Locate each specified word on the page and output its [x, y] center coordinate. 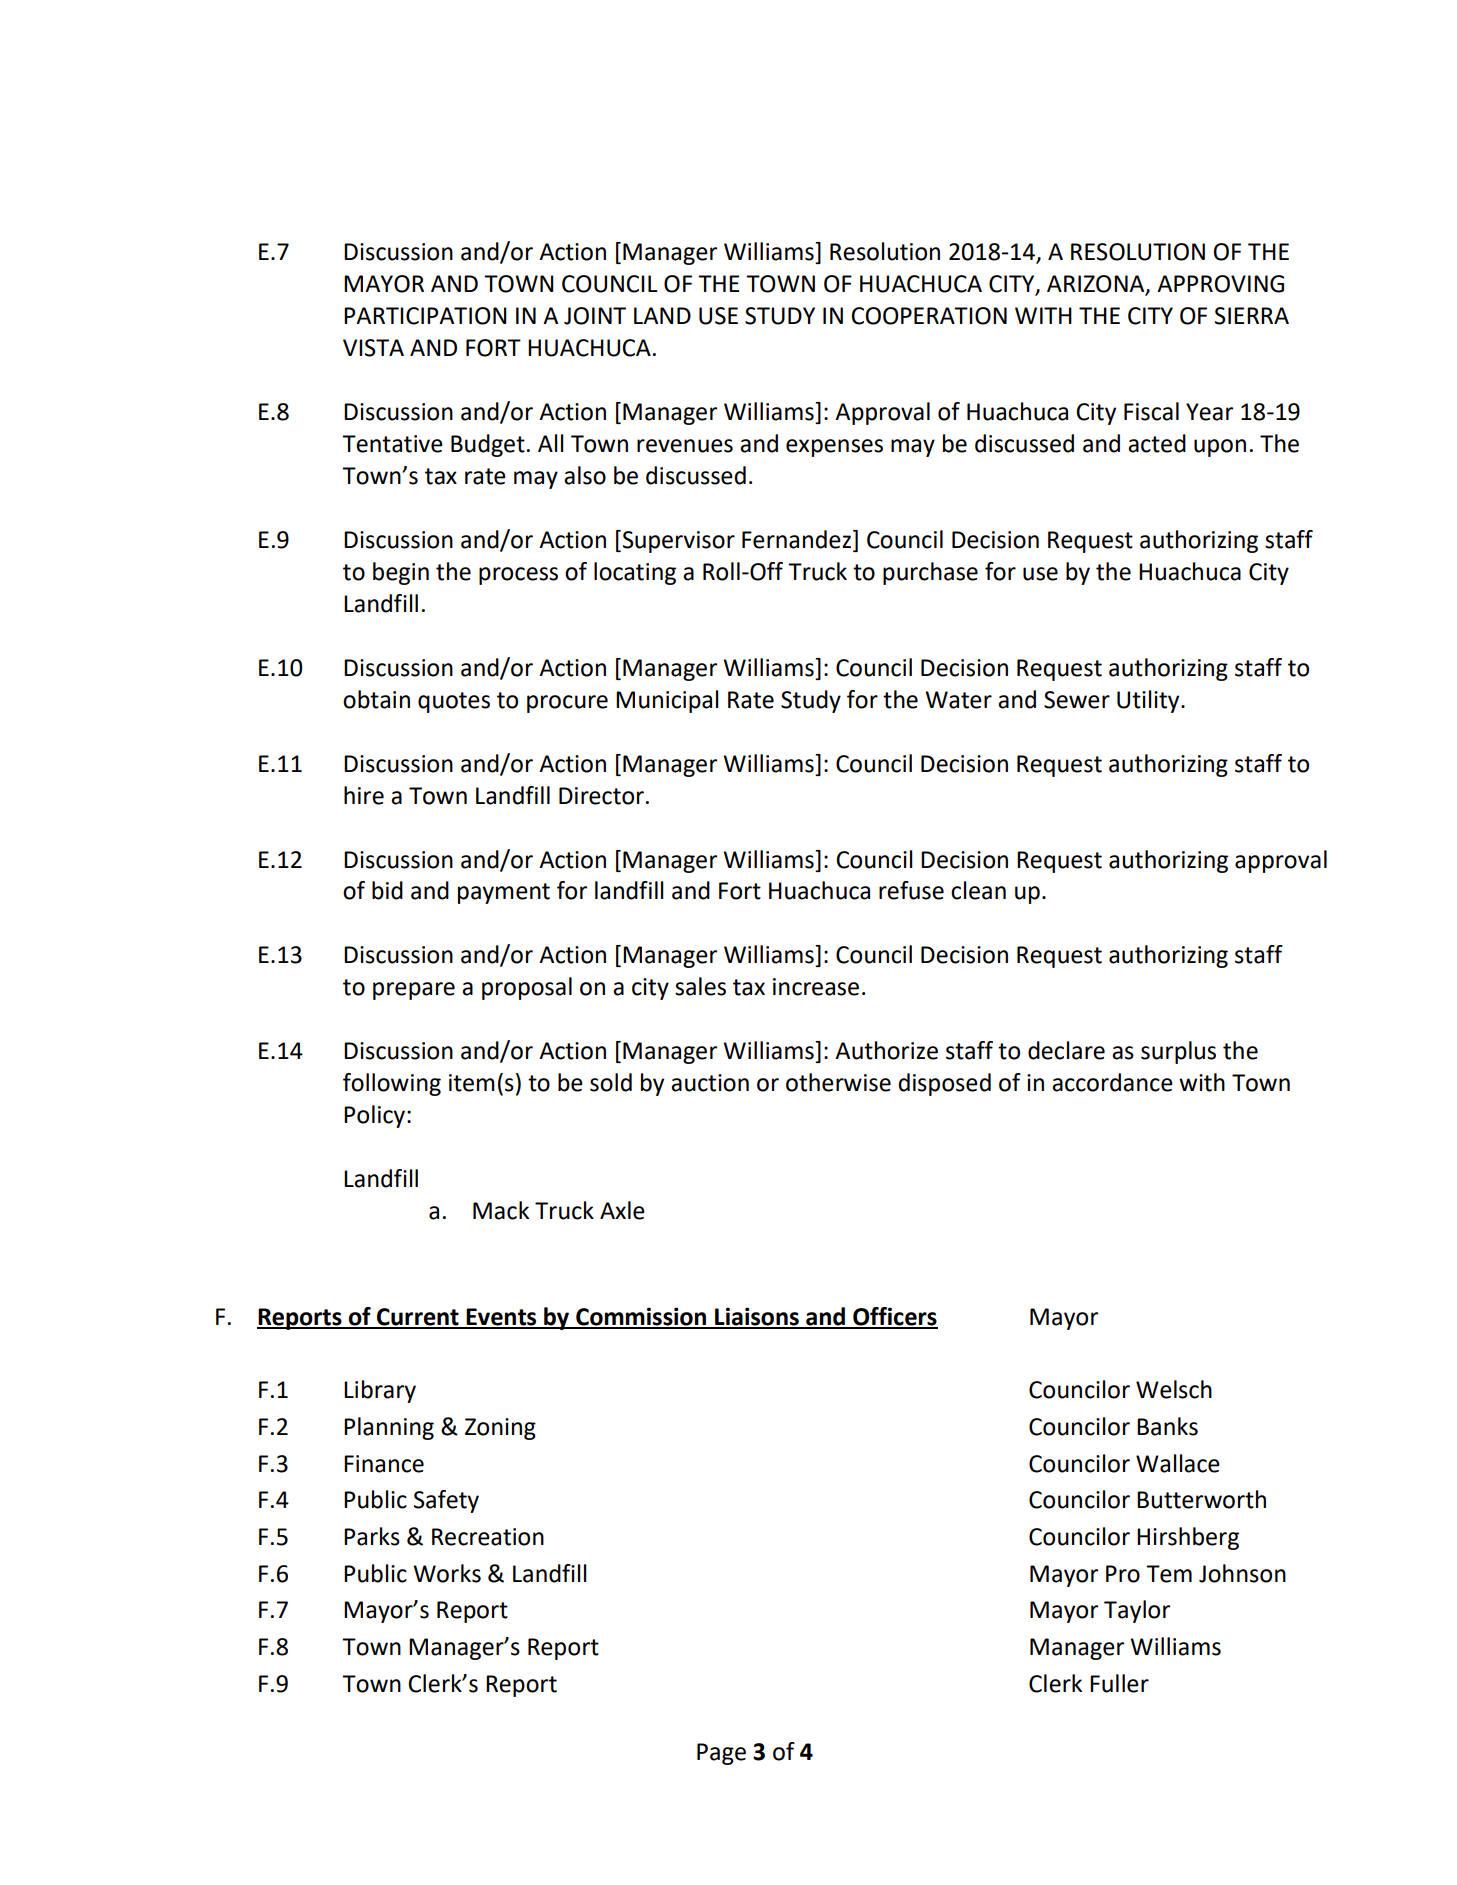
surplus [1178, 1052]
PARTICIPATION [425, 316]
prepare [414, 991]
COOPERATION [929, 316]
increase [816, 987]
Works [447, 1573]
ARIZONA [1097, 285]
